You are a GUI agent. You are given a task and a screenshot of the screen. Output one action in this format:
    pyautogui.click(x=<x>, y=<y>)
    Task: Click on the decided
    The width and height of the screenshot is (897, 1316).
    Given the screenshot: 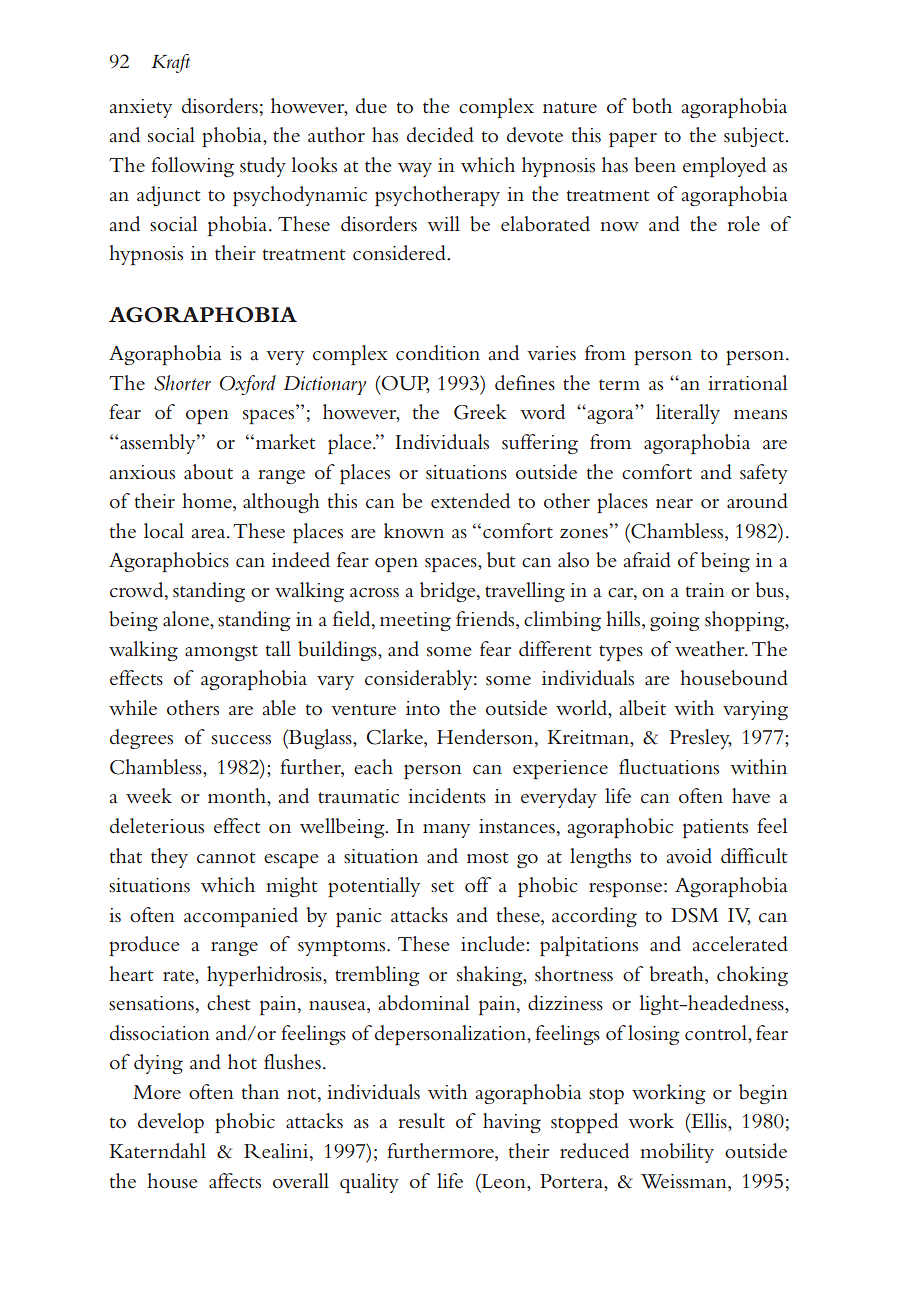 What is the action you would take?
    pyautogui.click(x=440, y=135)
